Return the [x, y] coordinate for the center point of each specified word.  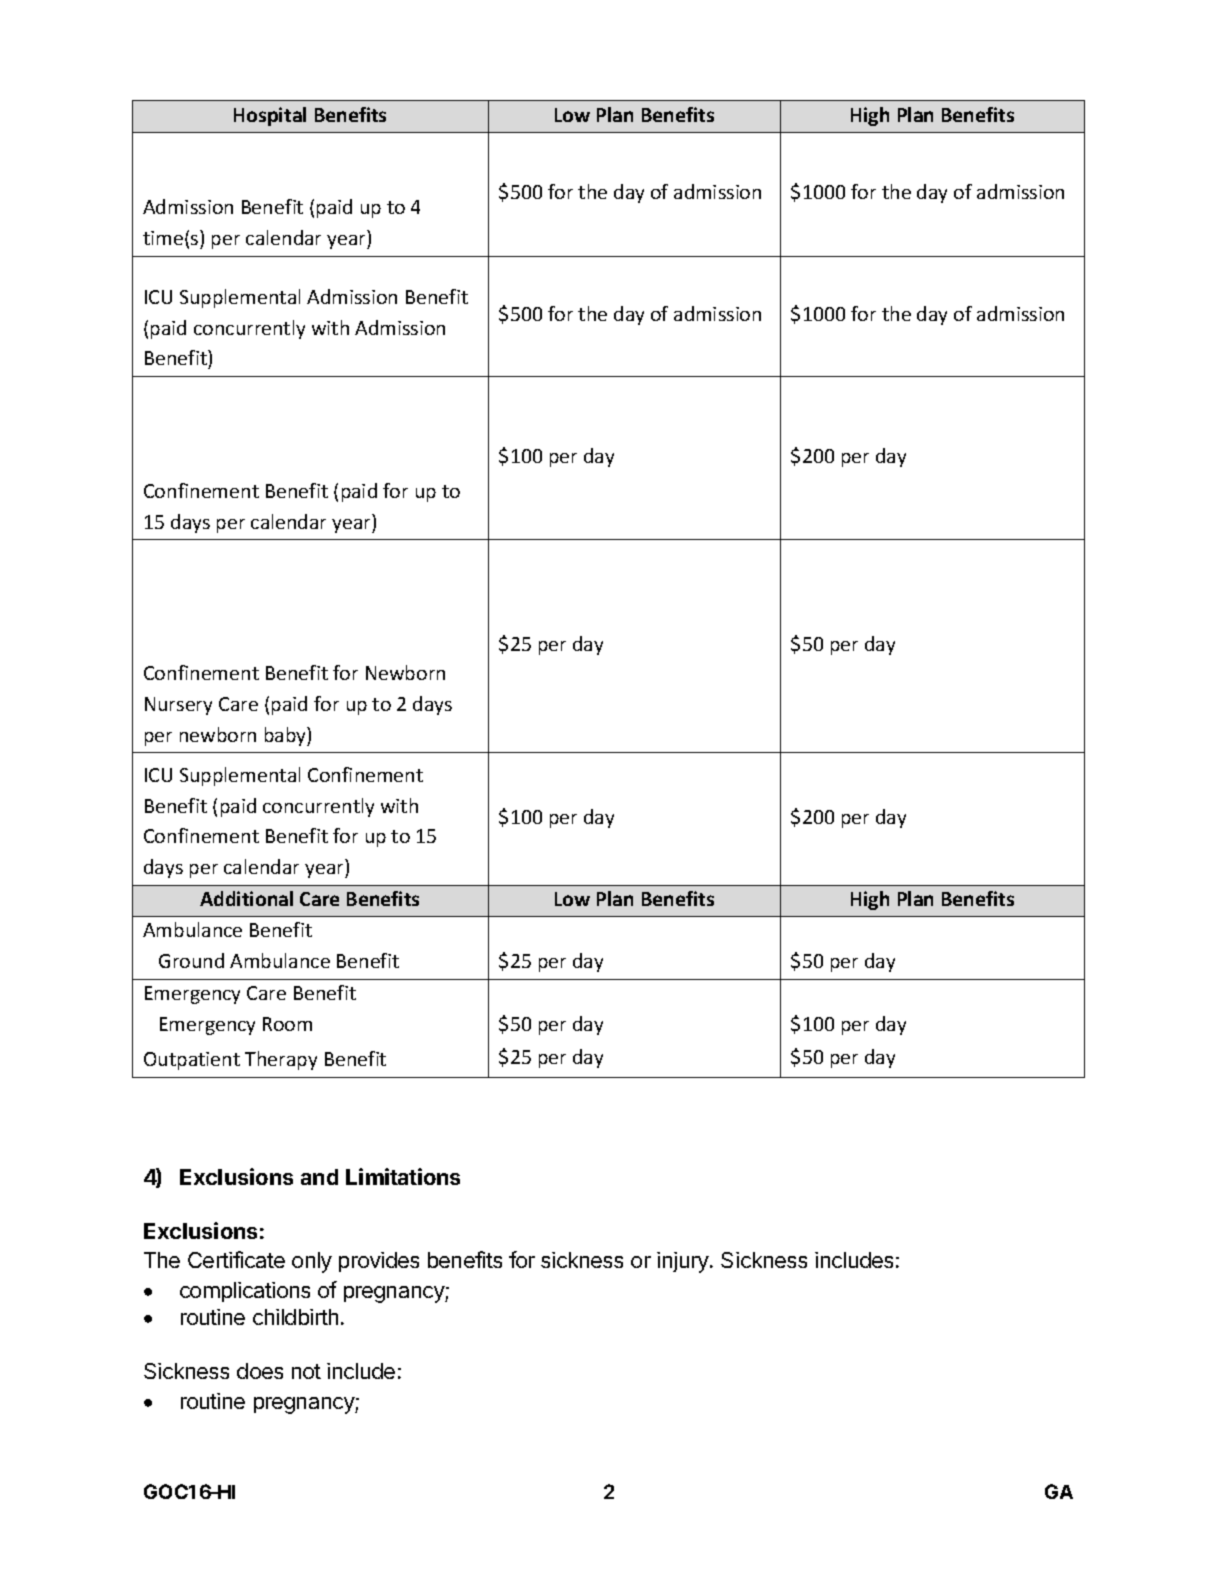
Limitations [403, 1176]
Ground [191, 960]
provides [379, 1262]
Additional [246, 898]
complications [245, 1292]
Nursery [178, 706]
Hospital [270, 116]
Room [287, 1024]
